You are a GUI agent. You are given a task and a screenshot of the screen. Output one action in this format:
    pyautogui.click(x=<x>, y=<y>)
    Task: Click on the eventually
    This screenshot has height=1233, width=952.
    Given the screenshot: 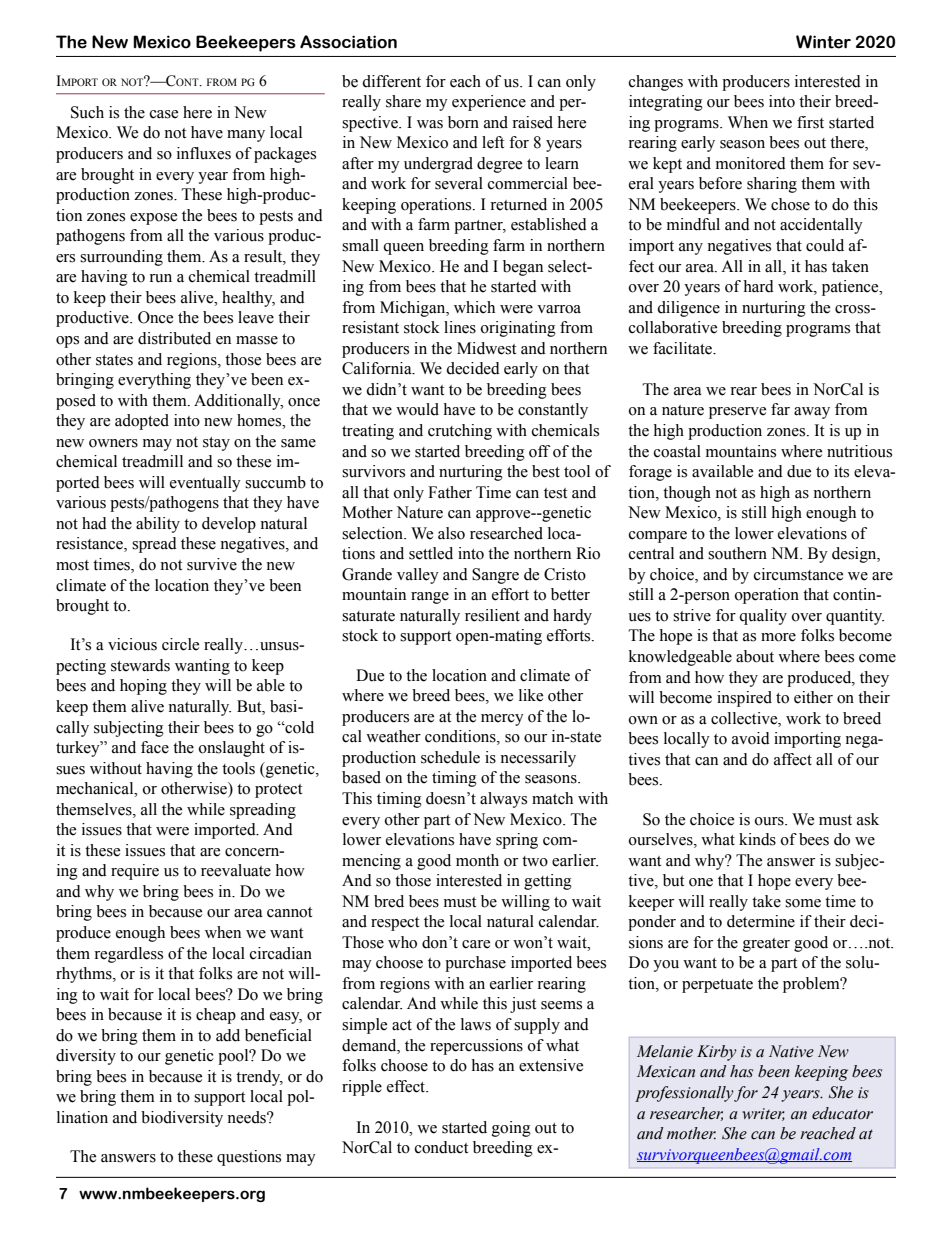 What is the action you would take?
    pyautogui.click(x=205, y=484)
